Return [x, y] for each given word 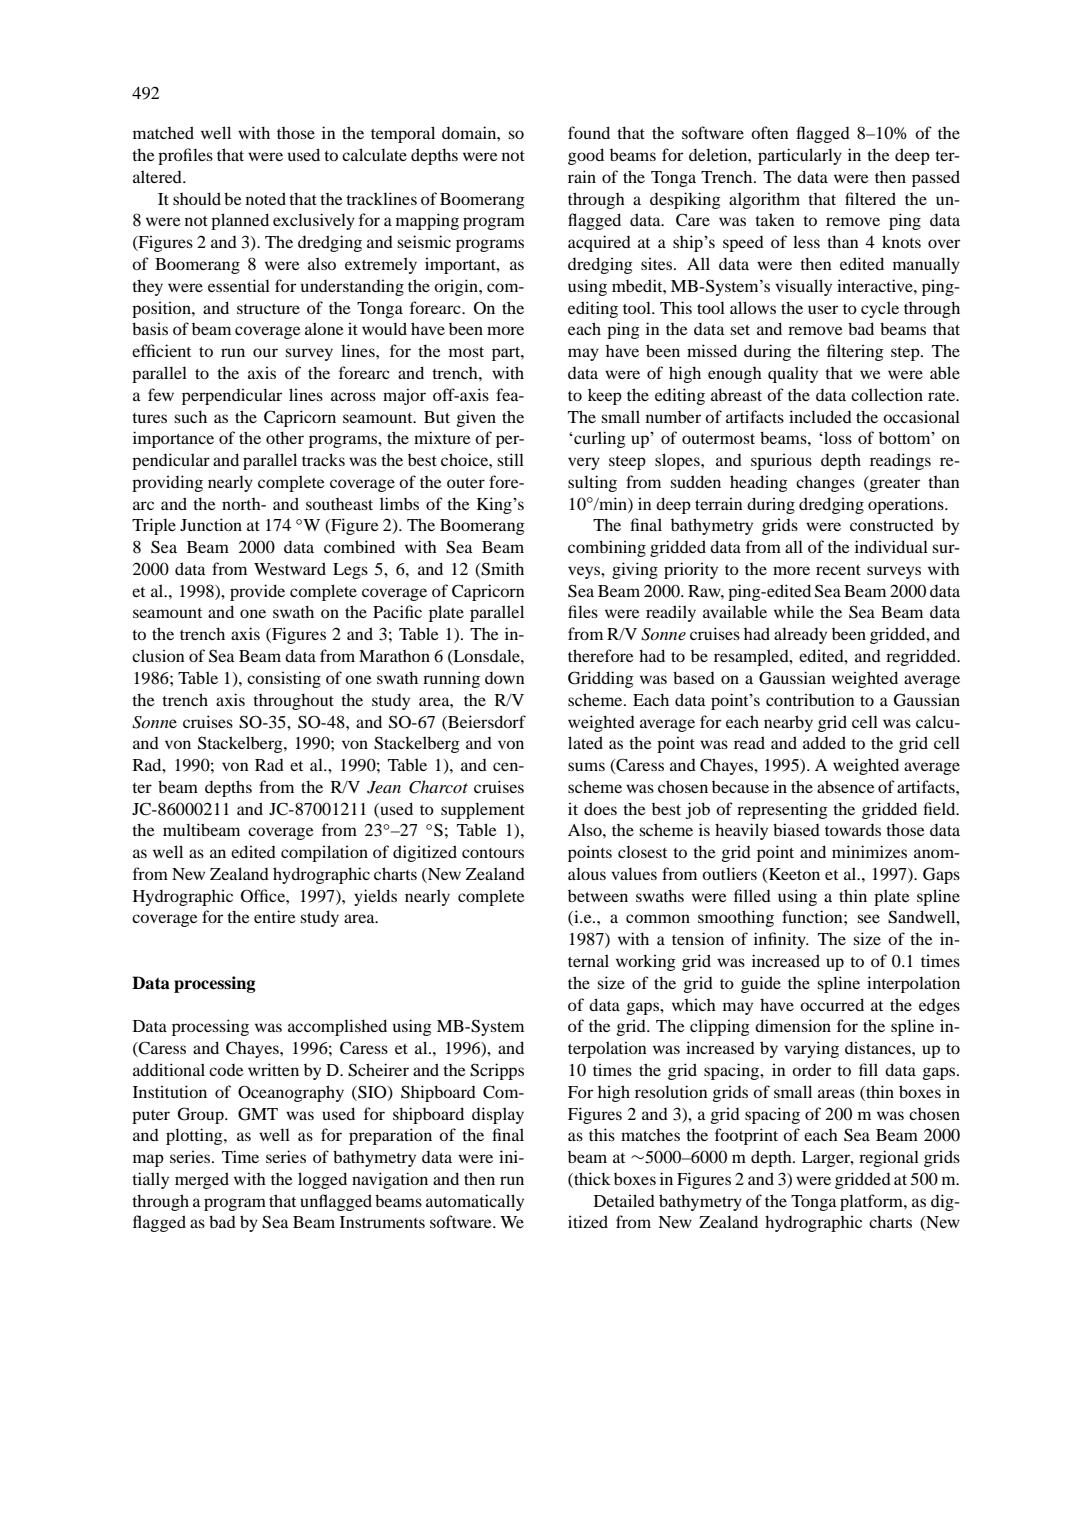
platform [872, 1202]
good [586, 156]
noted [266, 198]
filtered [870, 198]
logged [322, 1180]
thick [591, 1180]
